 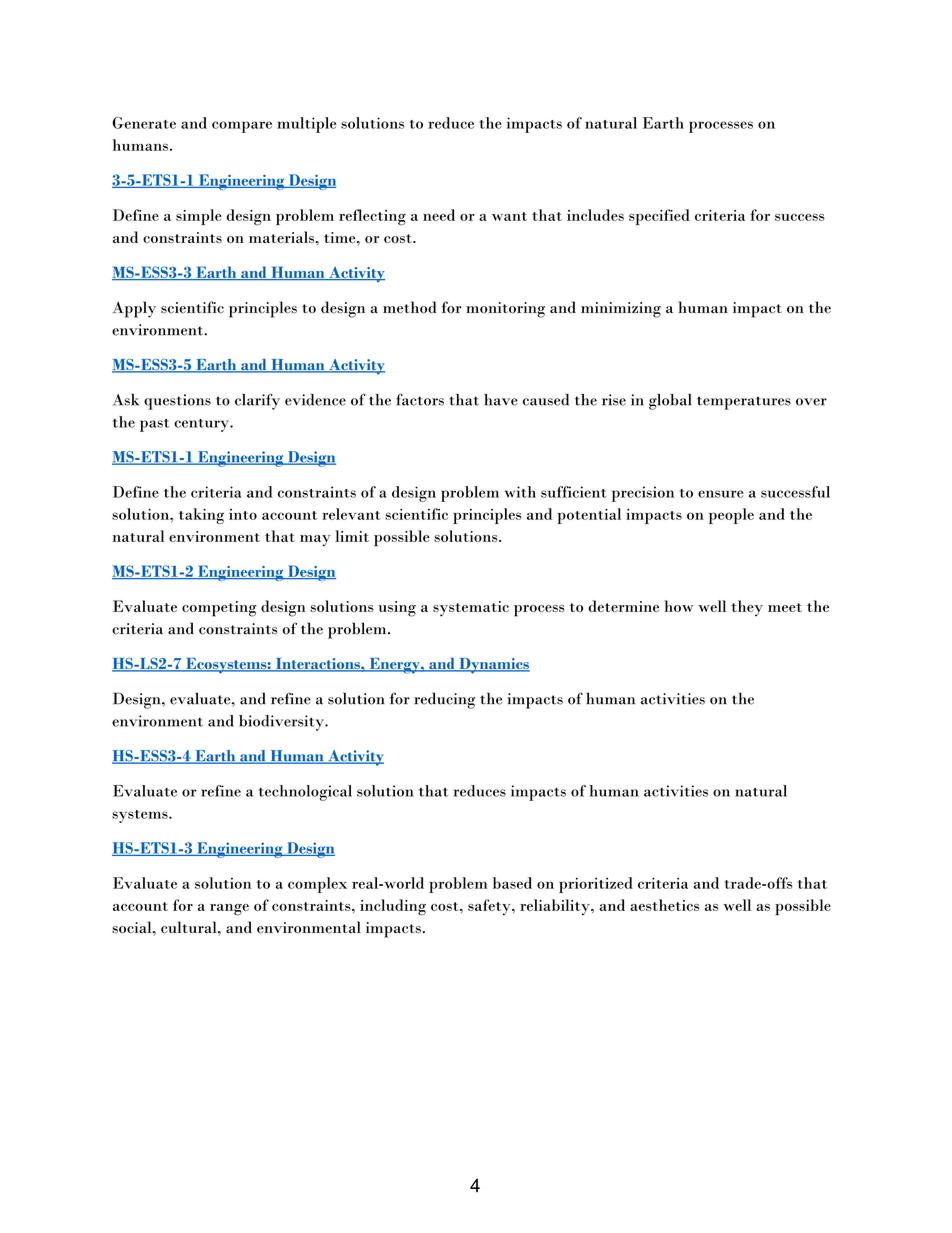 I want to click on Apply, so click(x=134, y=309).
